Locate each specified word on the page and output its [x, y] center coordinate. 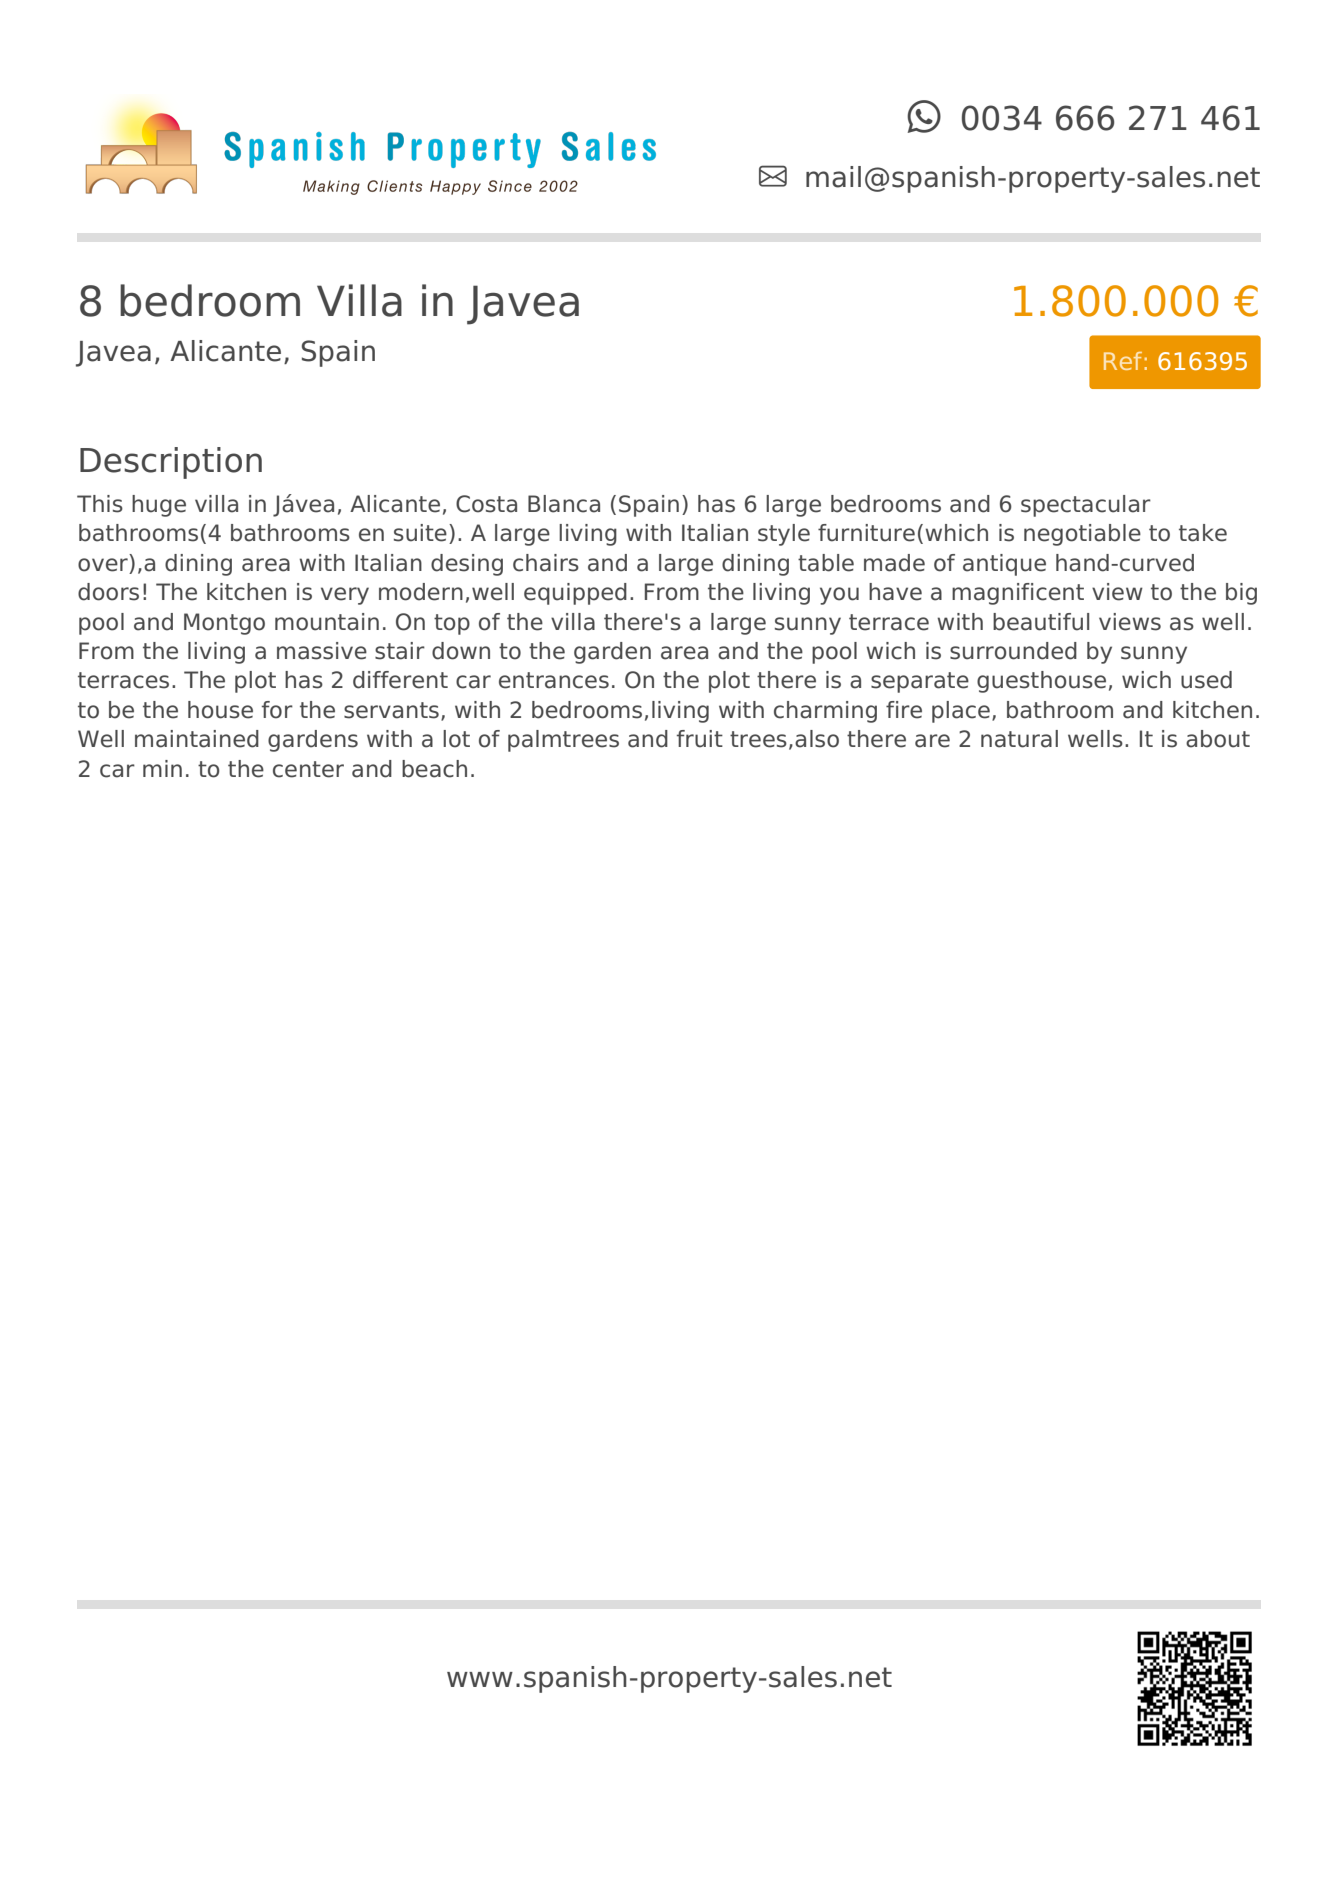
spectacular [1086, 506]
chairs [546, 563]
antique [1004, 565]
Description [171, 463]
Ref [1123, 361]
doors [108, 592]
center [308, 769]
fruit [700, 739]
